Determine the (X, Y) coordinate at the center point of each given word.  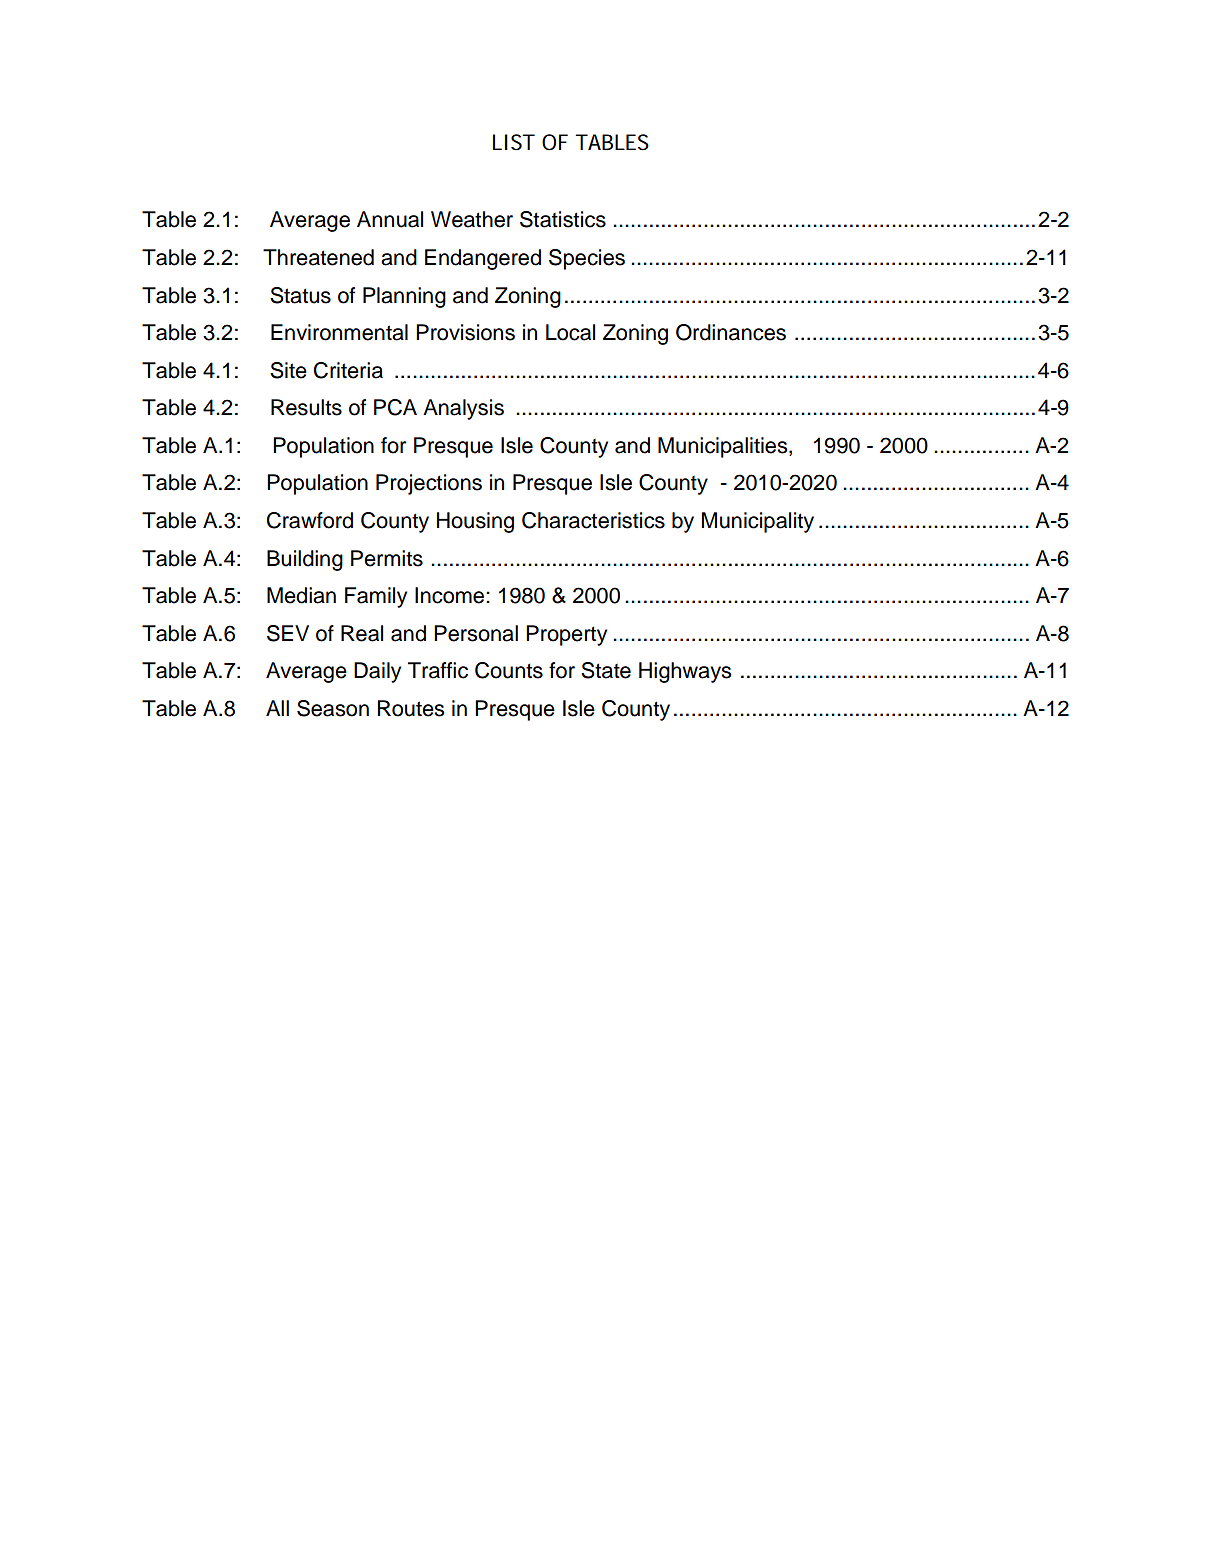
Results (306, 407)
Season (333, 708)
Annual (390, 219)
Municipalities (724, 447)
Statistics (563, 219)
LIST (514, 142)
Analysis (463, 409)
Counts (509, 670)
